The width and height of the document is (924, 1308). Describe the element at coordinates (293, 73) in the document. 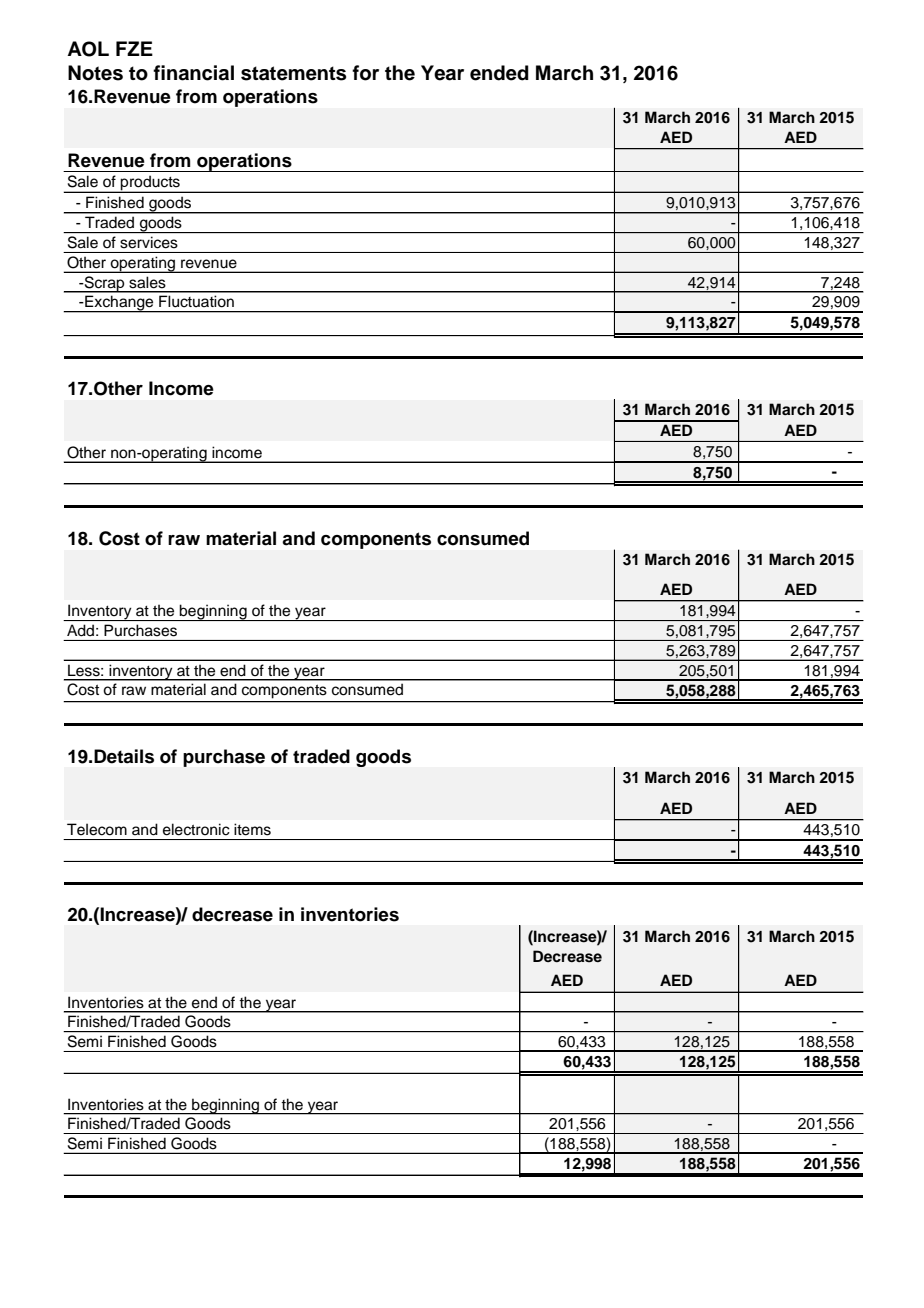

I see `statements` at that location.
